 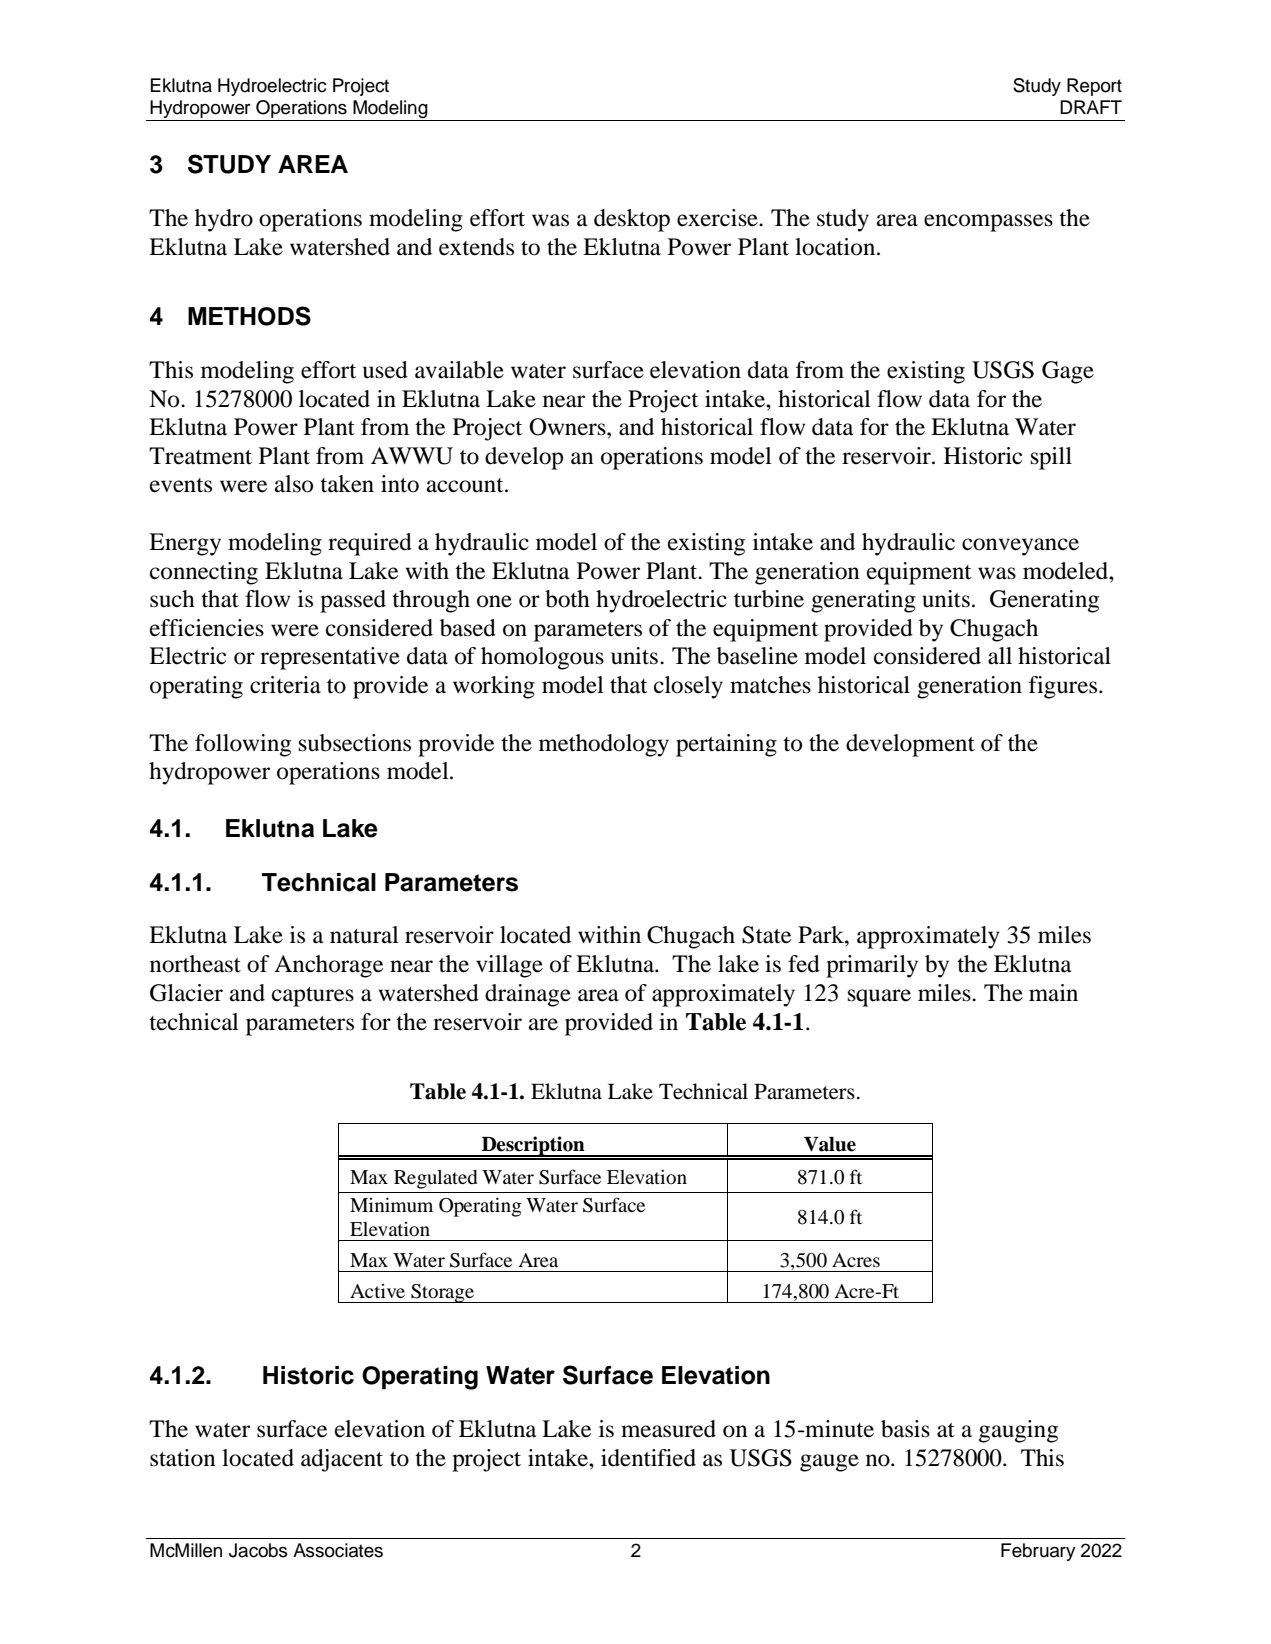 I want to click on METHODS, so click(x=249, y=316).
